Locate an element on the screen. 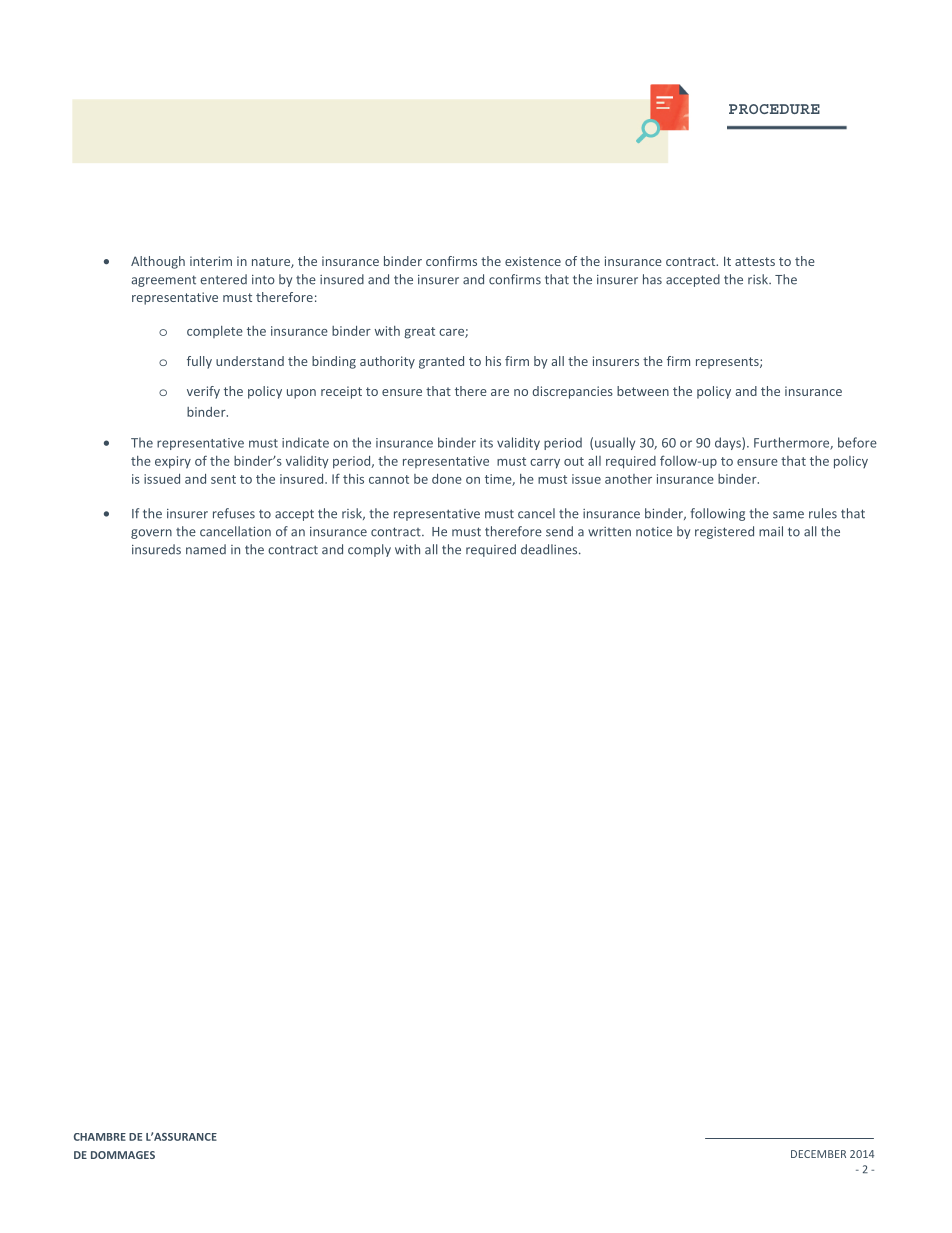  interim is located at coordinates (211, 261).
